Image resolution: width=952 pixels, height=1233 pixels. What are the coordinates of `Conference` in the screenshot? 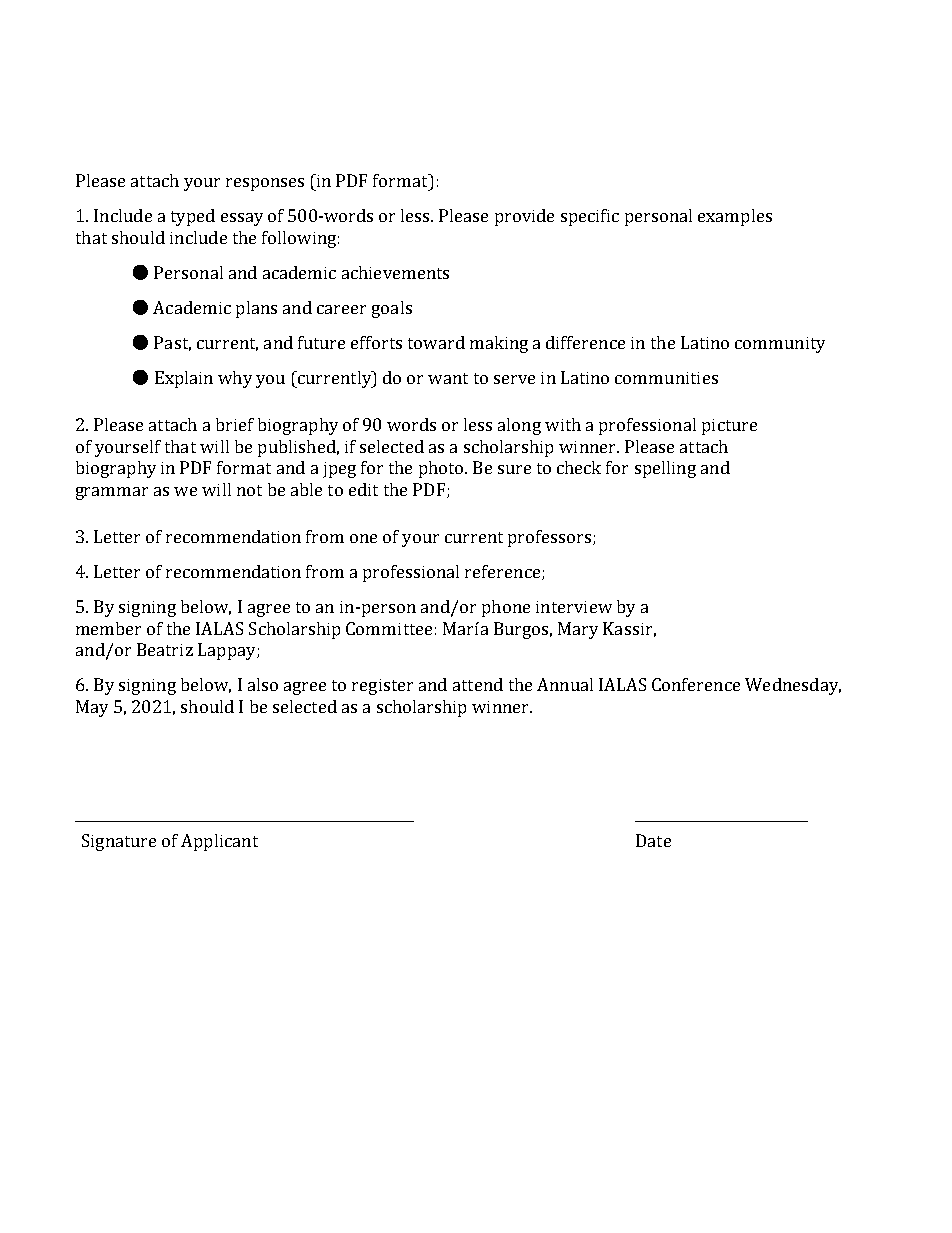 It's located at (696, 684).
